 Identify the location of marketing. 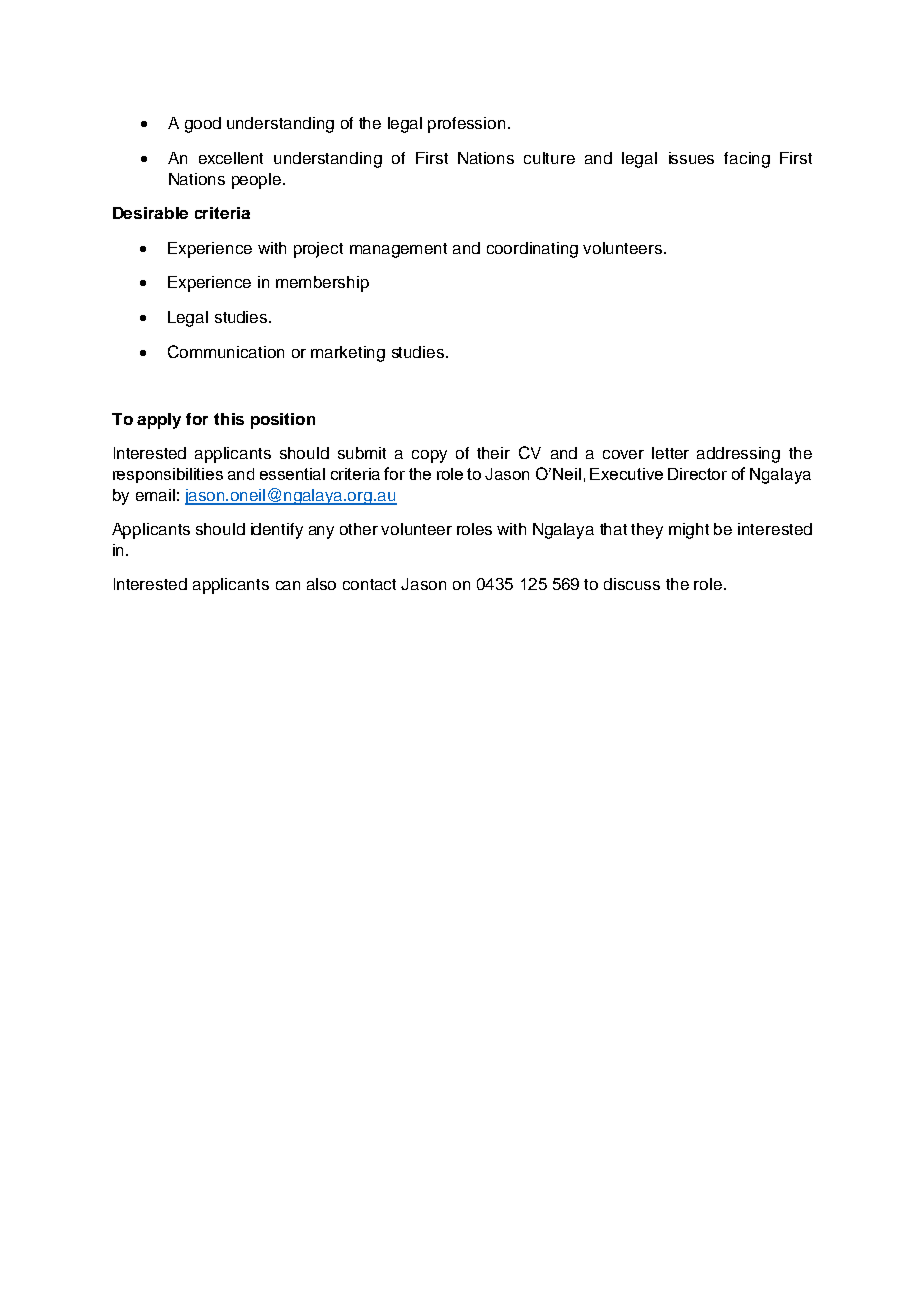
(348, 354).
